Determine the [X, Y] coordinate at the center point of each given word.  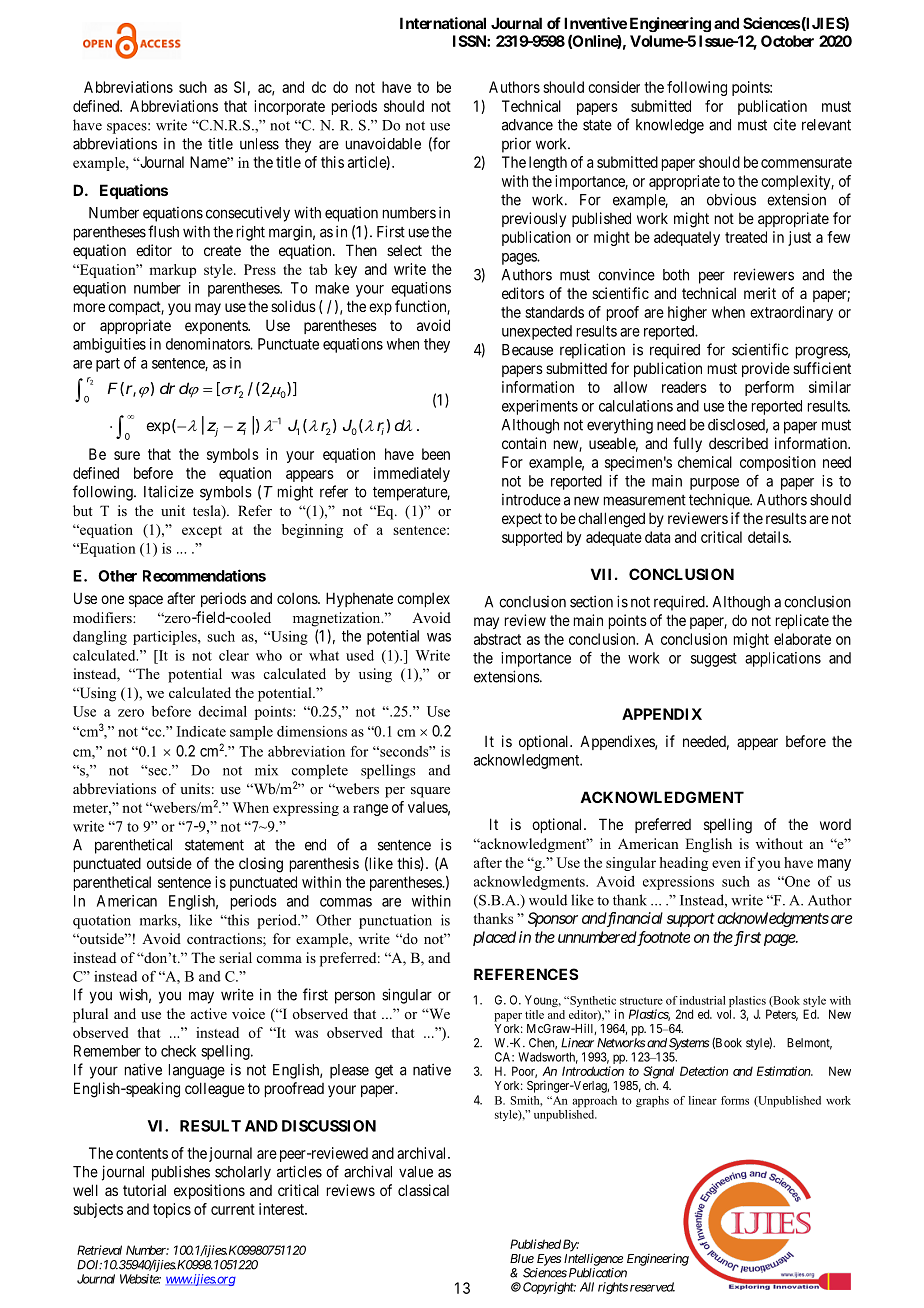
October [787, 41]
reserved [652, 1287]
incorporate [289, 107]
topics [172, 1210]
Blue [522, 1258]
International [443, 23]
